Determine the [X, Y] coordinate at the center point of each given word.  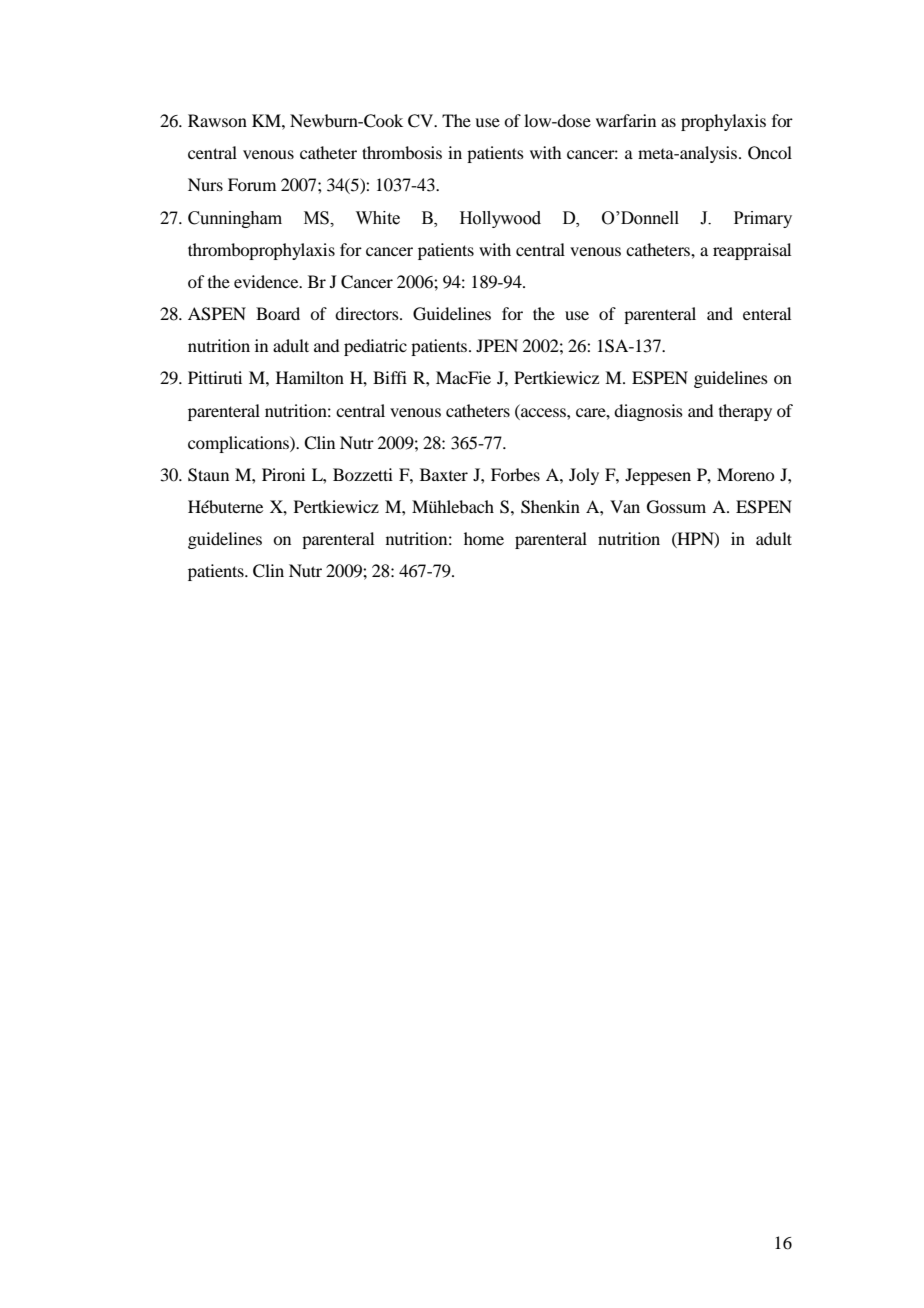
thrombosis [402, 152]
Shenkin [550, 507]
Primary [763, 219]
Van [625, 506]
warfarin [626, 120]
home [484, 538]
